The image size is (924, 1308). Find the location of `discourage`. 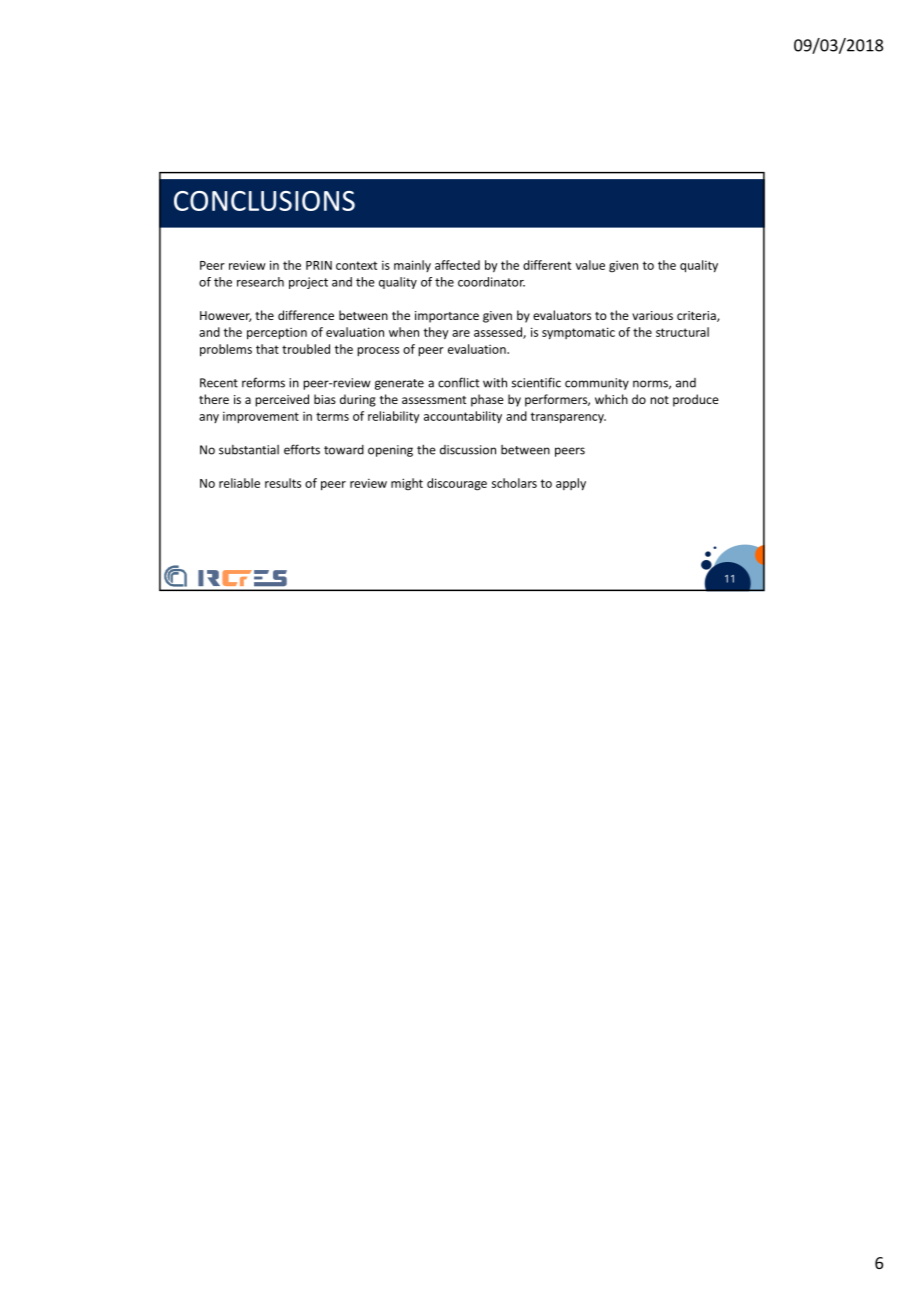

discourage is located at coordinates (457, 484).
